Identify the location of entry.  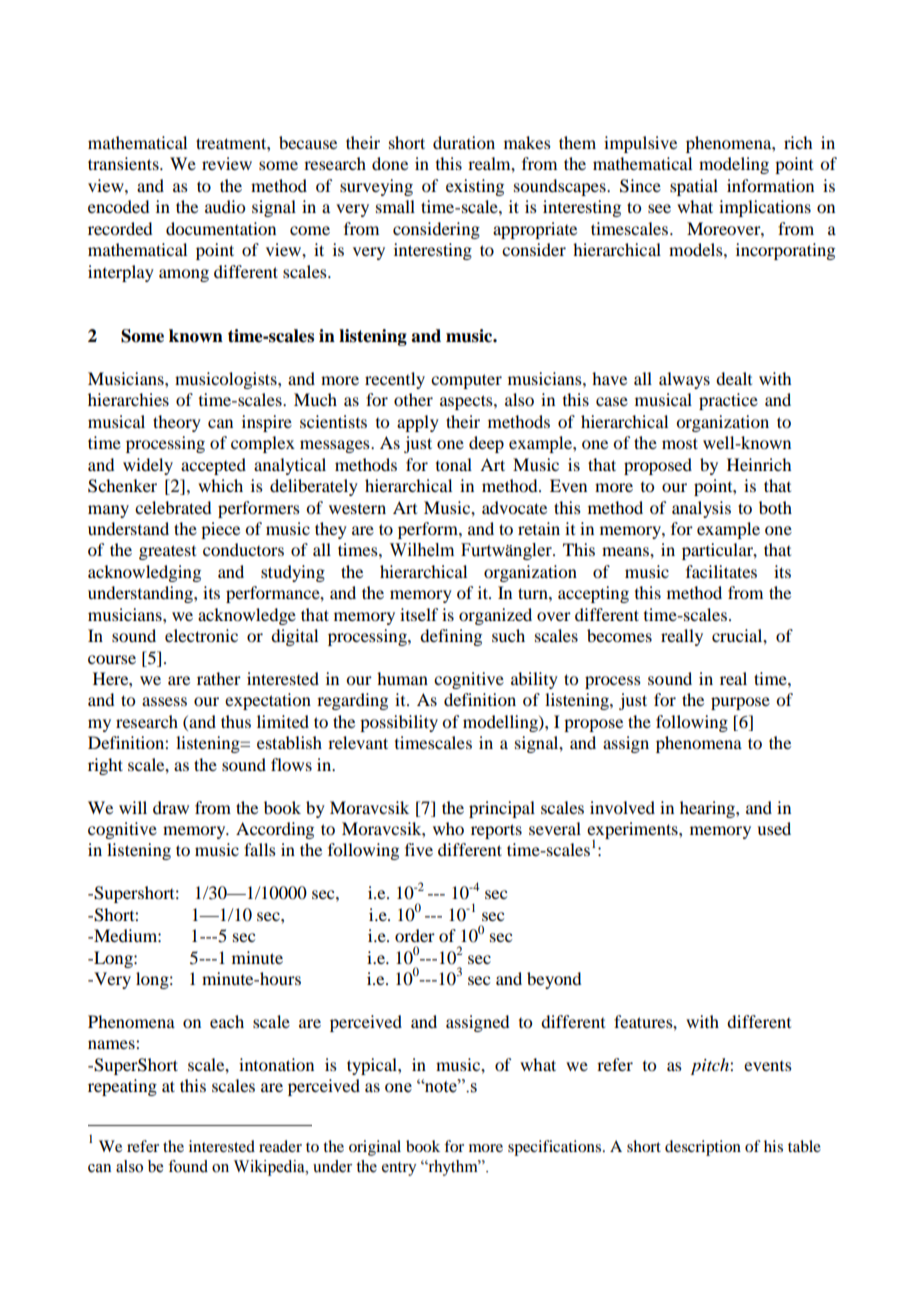
(399, 1169).
